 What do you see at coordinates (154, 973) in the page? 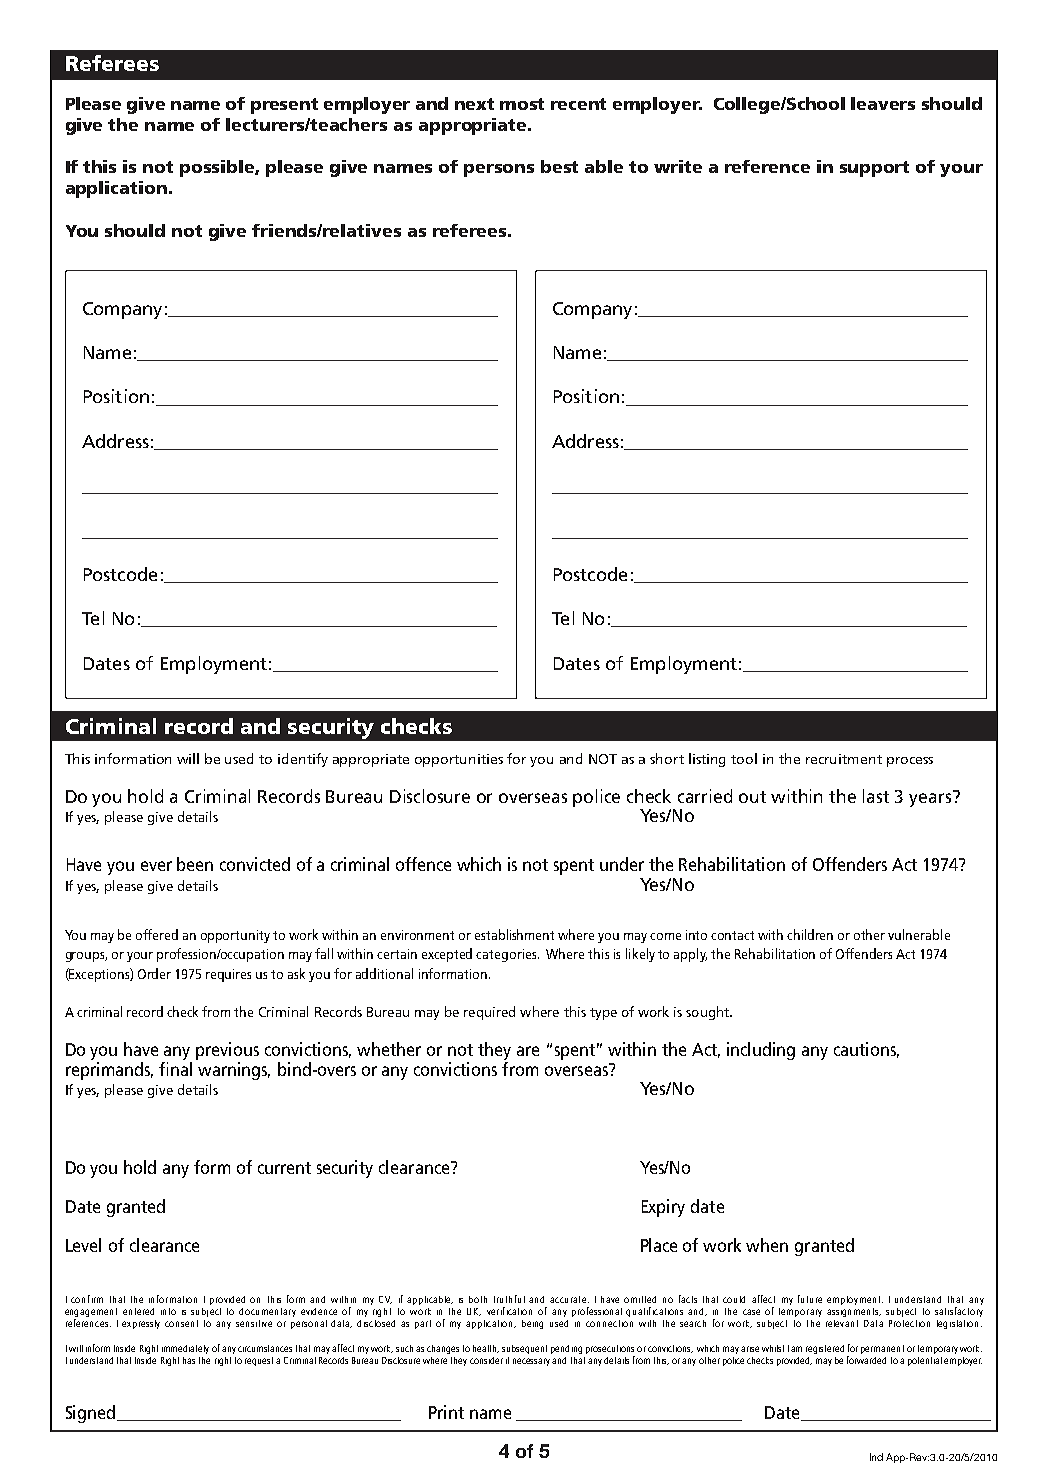
I see `Order` at bounding box center [154, 973].
